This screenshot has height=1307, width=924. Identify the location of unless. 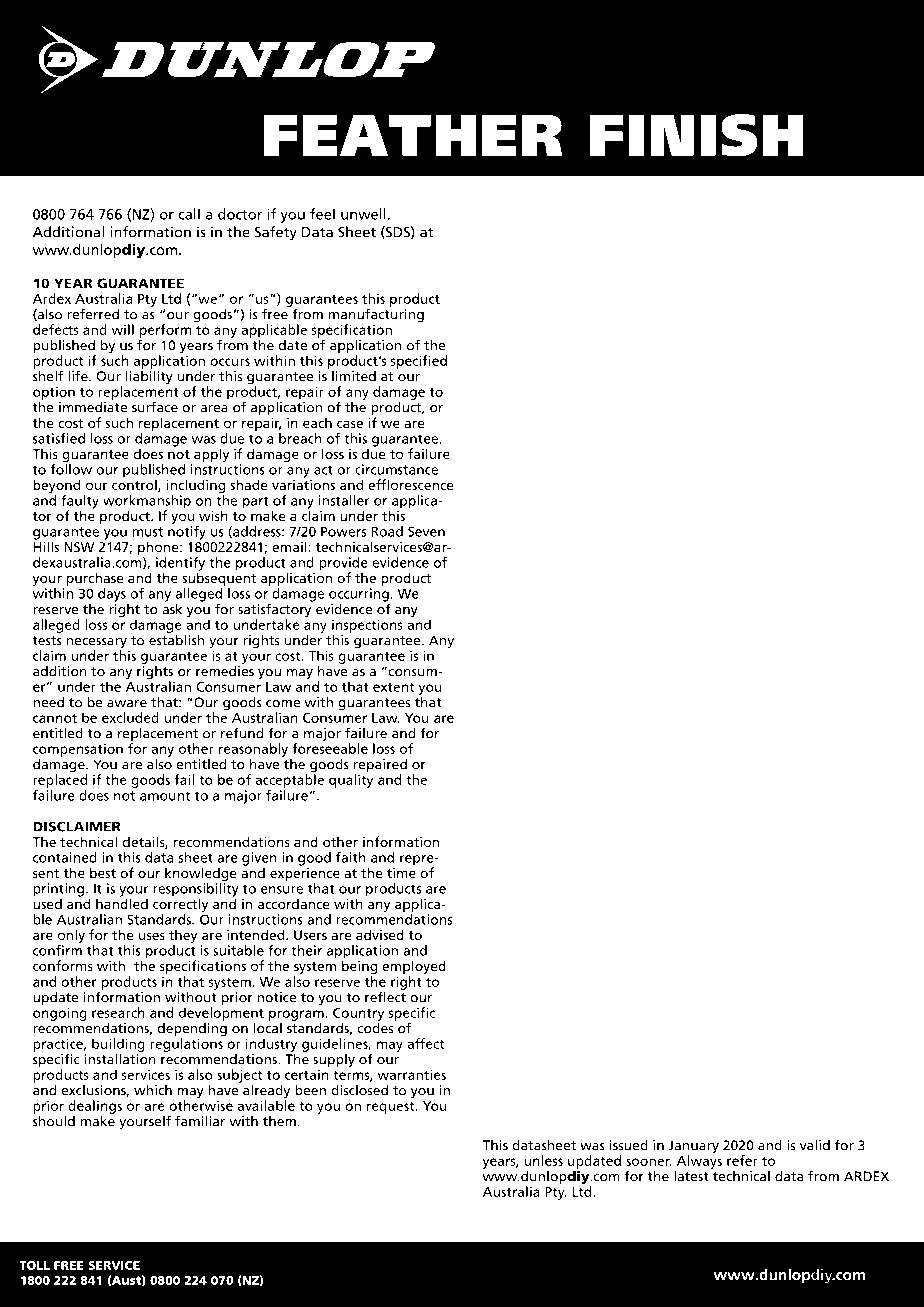
(543, 1160).
